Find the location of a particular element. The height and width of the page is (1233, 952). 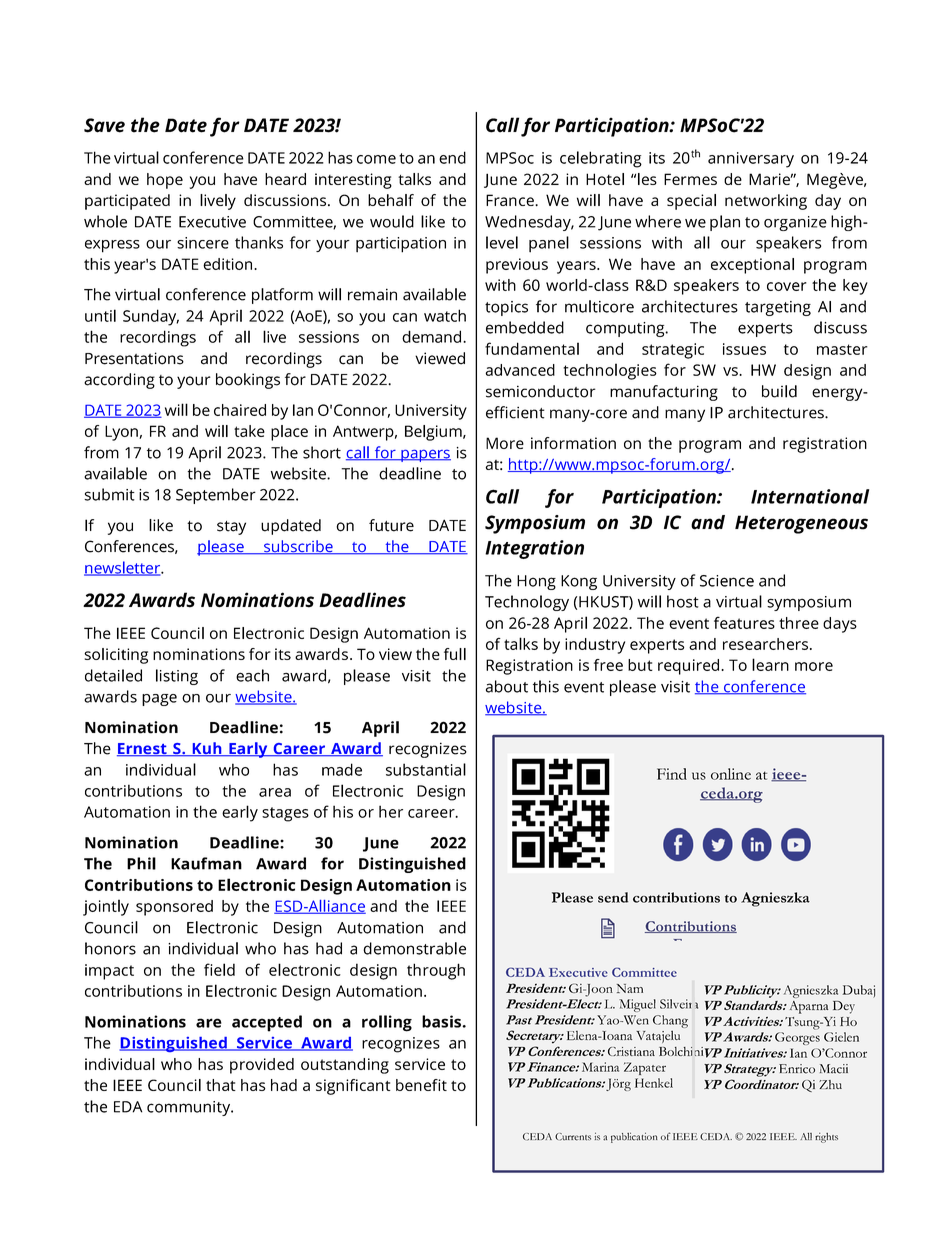

Kuh is located at coordinates (207, 749).
